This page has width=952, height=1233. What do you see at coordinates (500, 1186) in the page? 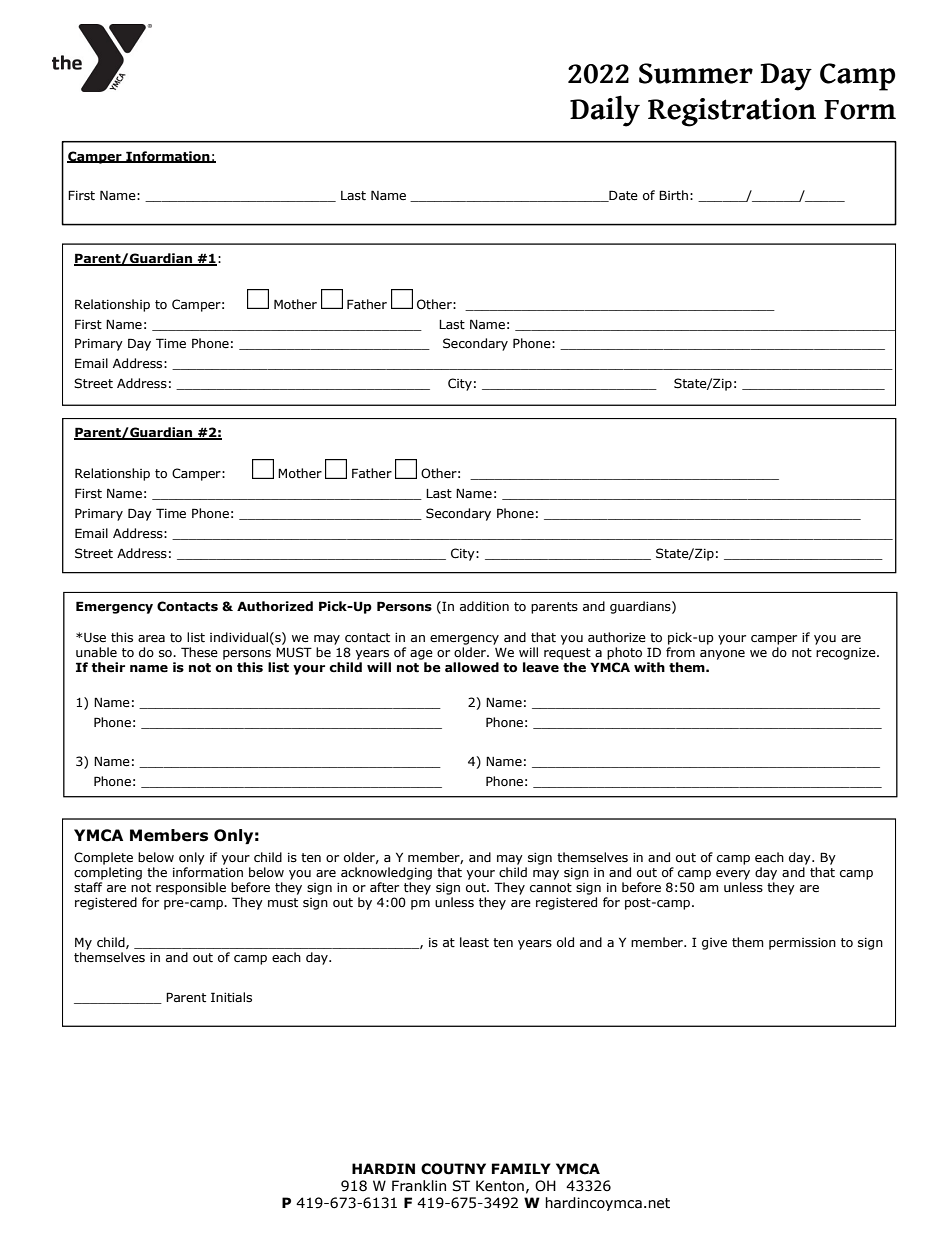
I see `Kenton` at bounding box center [500, 1186].
